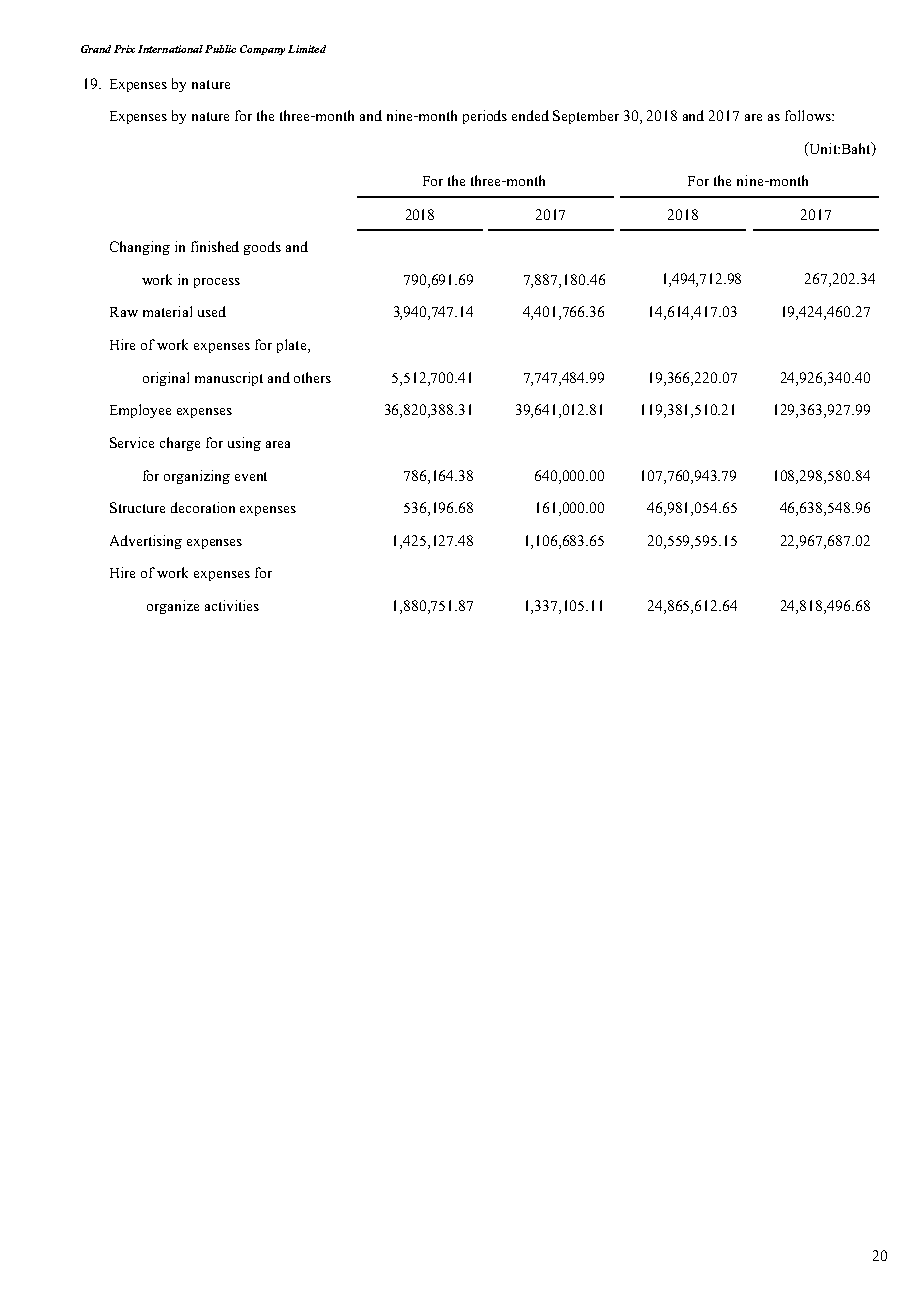 Image resolution: width=924 pixels, height=1308 pixels. I want to click on organize, so click(173, 607).
